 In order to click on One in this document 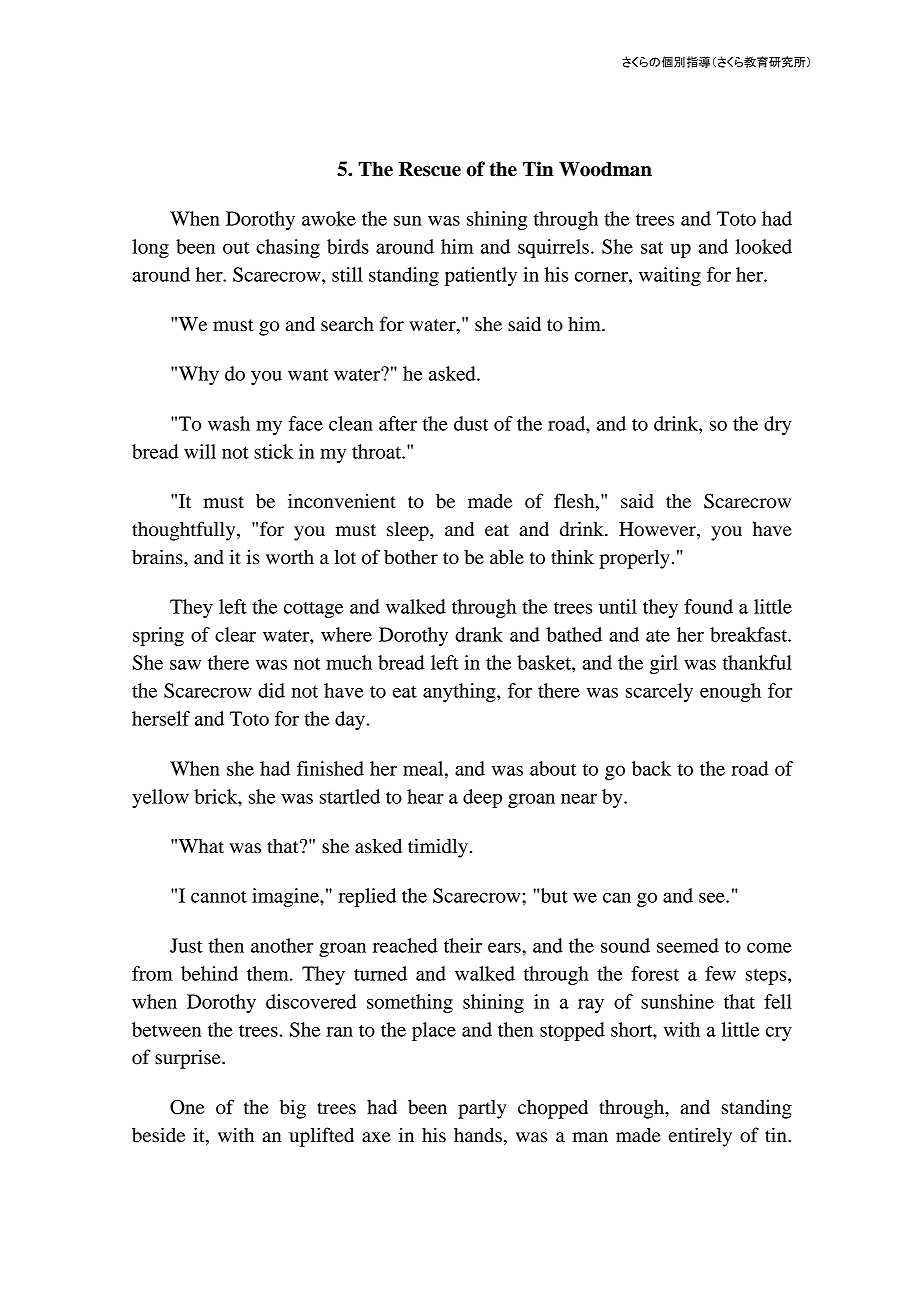, I will do `click(187, 1107)`.
